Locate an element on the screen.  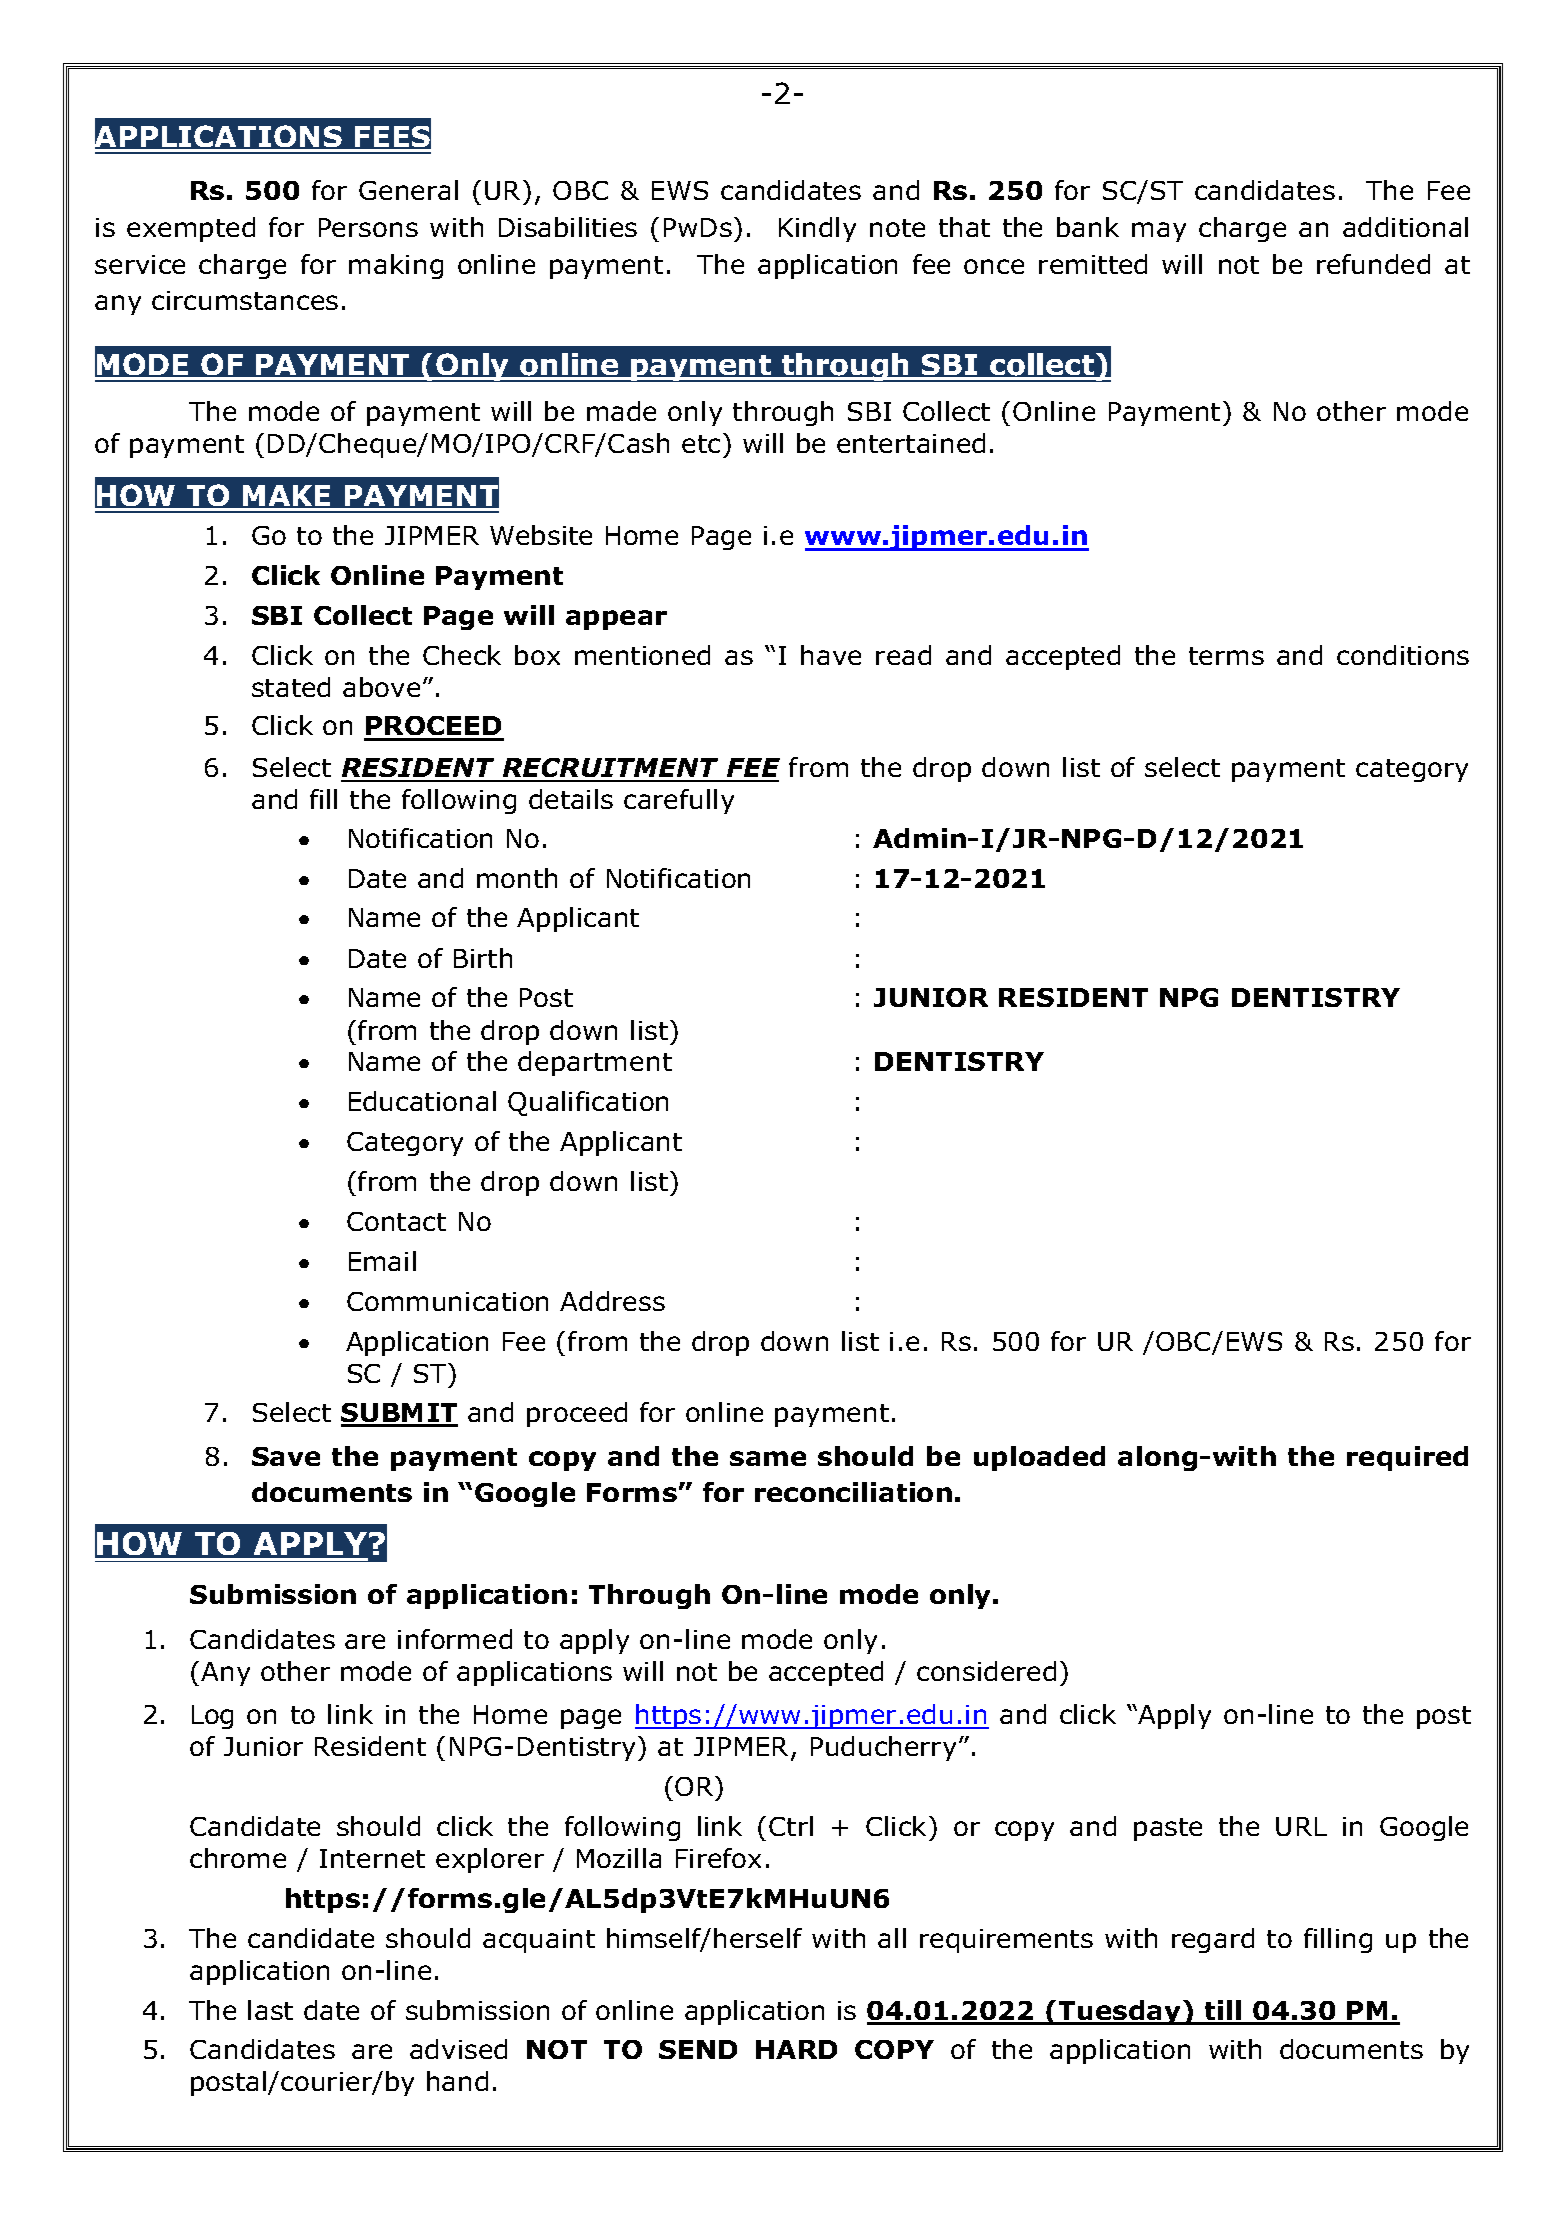
Persons is located at coordinates (368, 227).
